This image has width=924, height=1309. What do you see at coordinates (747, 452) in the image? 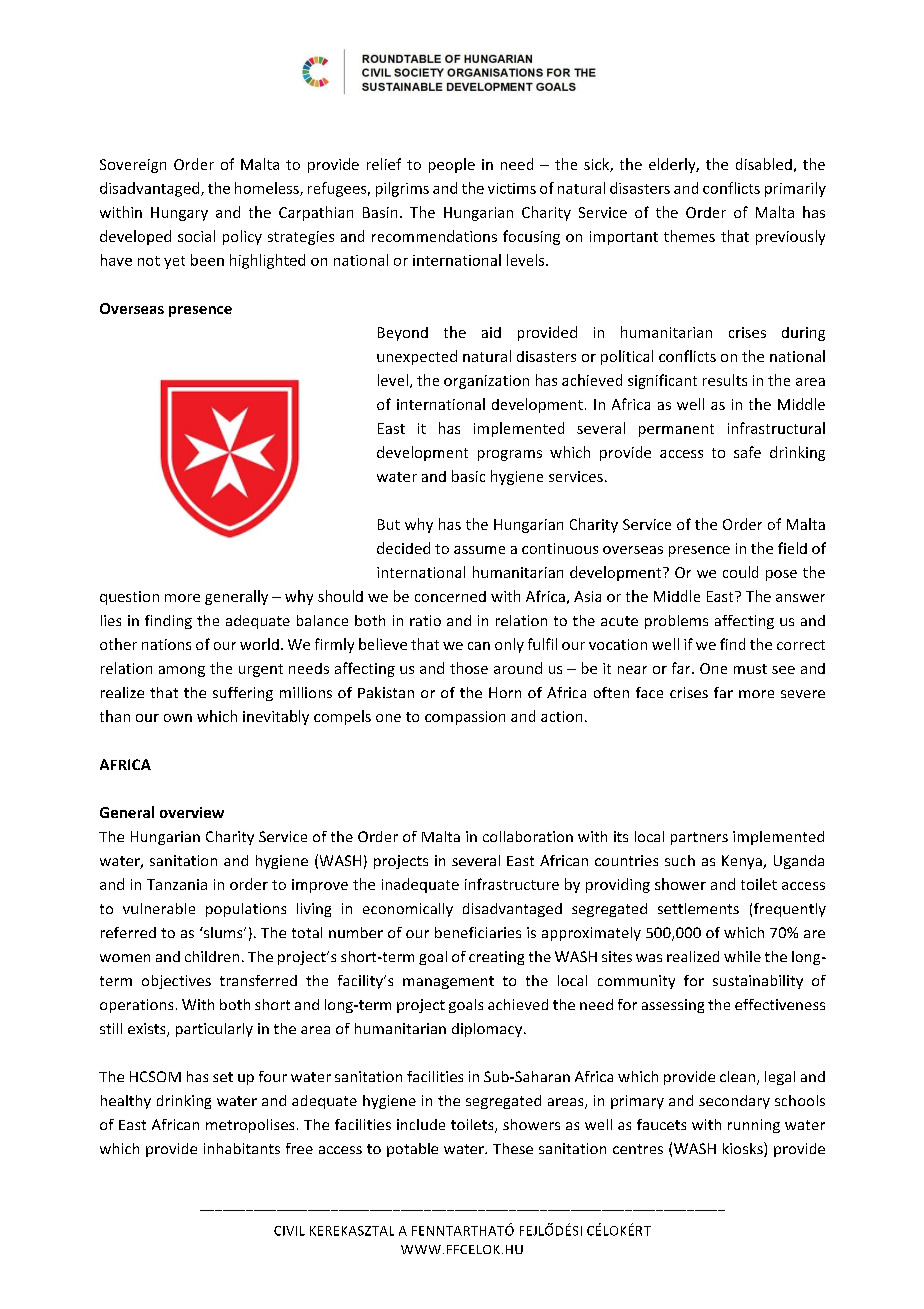
I see `safe` at bounding box center [747, 452].
